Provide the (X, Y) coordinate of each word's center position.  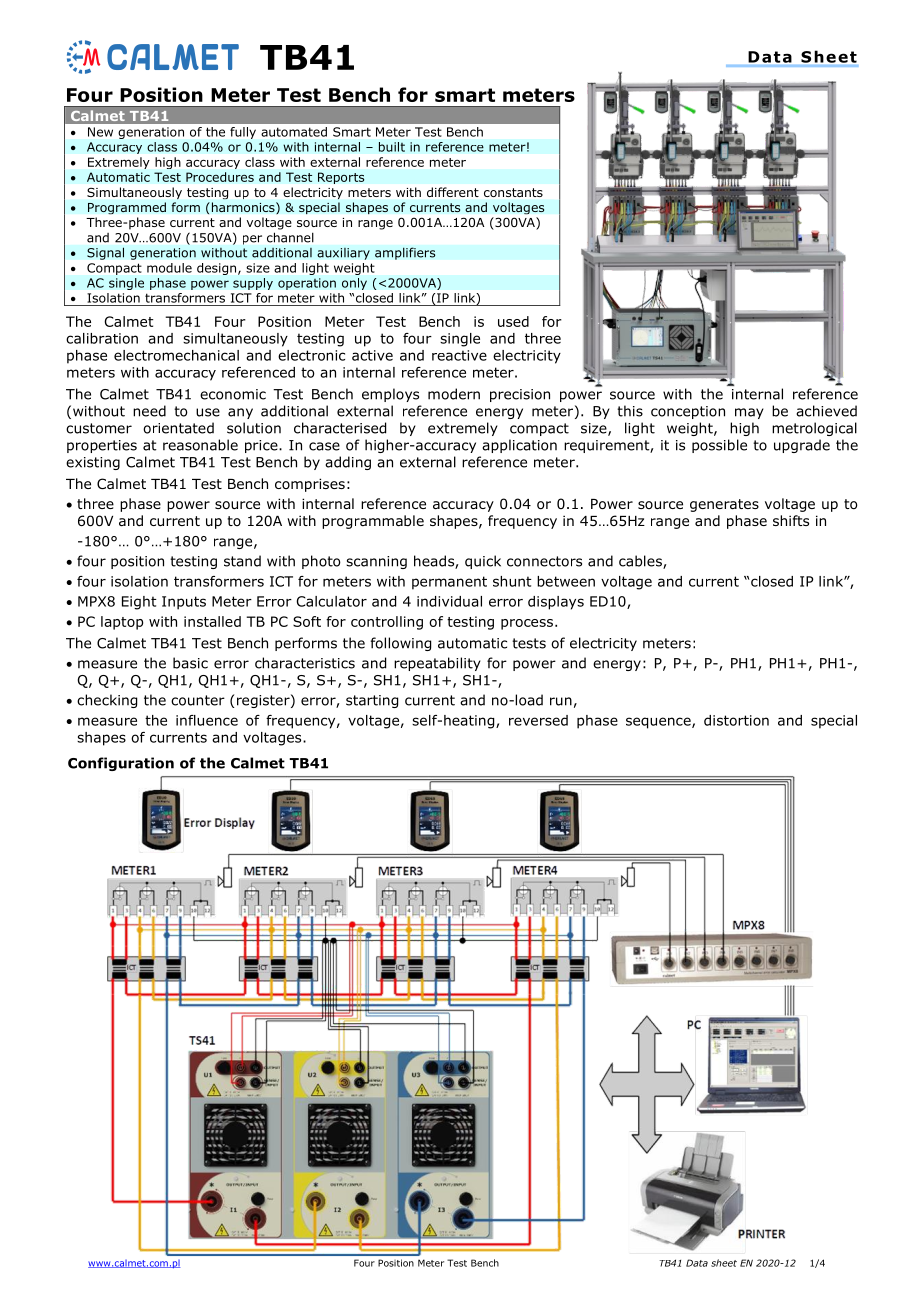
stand (242, 561)
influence (207, 720)
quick (483, 562)
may (749, 413)
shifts (791, 520)
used (513, 321)
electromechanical (176, 355)
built (392, 147)
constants (513, 192)
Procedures (220, 177)
